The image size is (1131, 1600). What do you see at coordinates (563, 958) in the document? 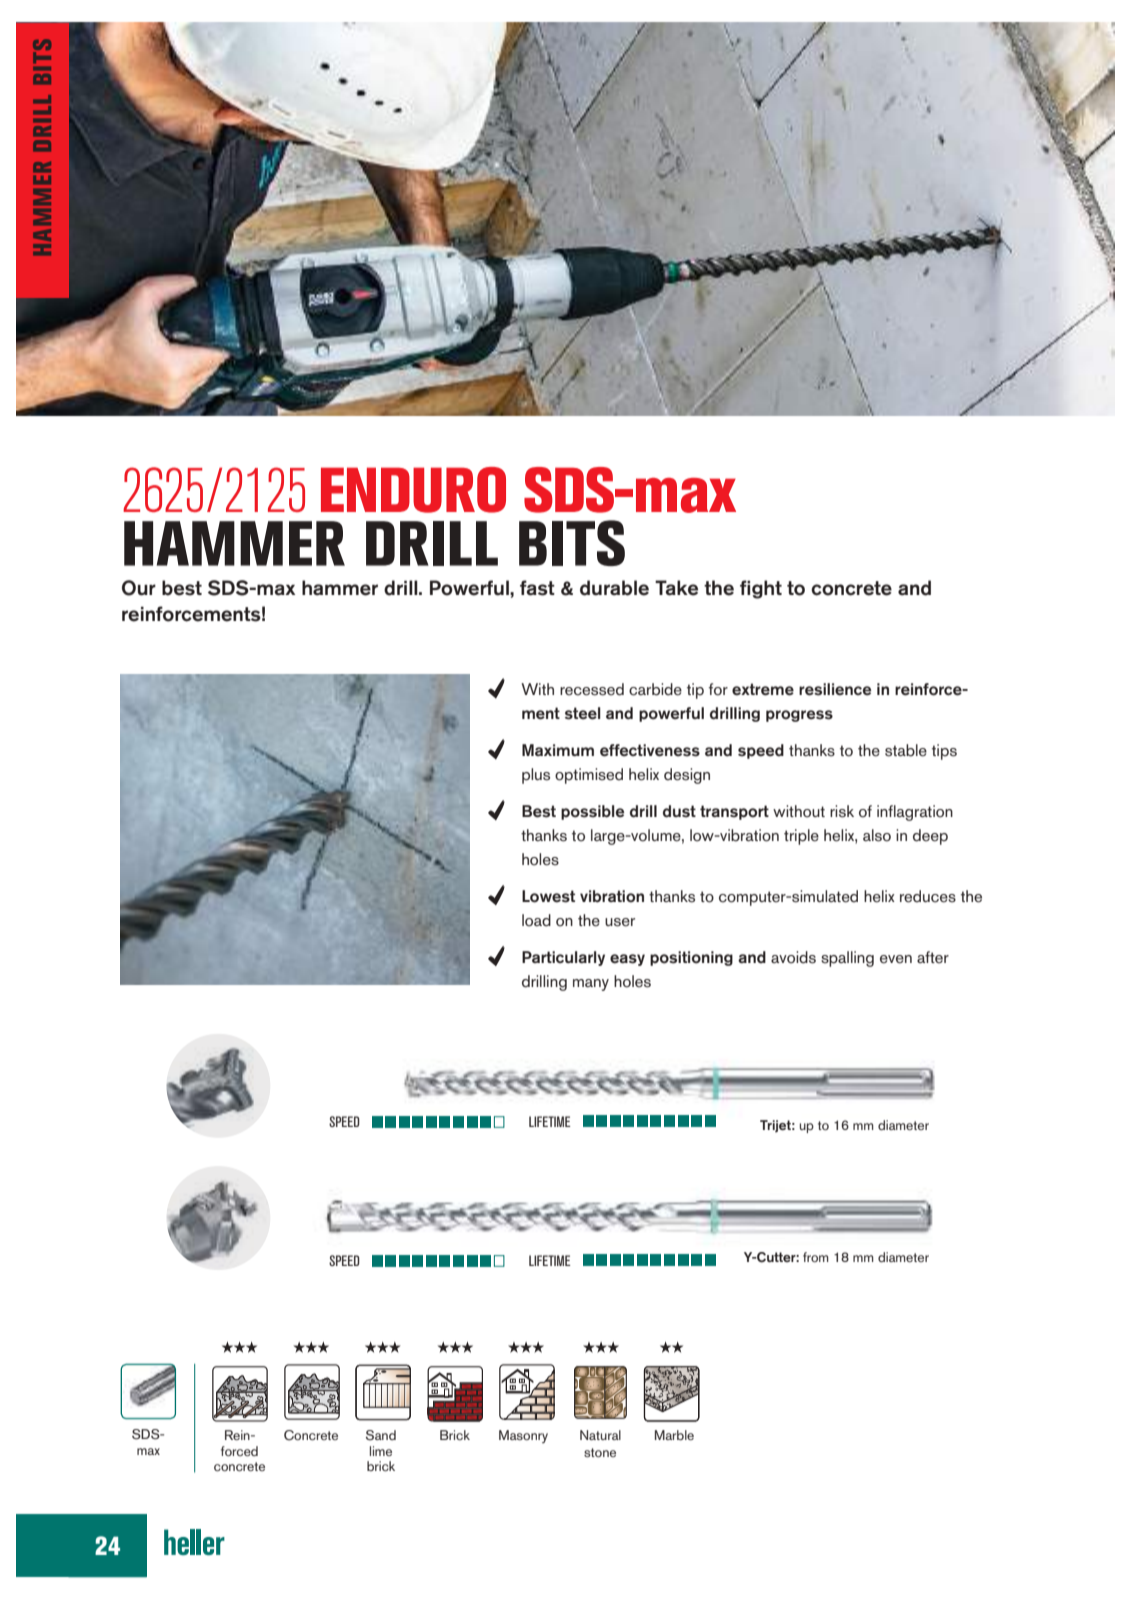
I see `Particularly` at bounding box center [563, 958].
